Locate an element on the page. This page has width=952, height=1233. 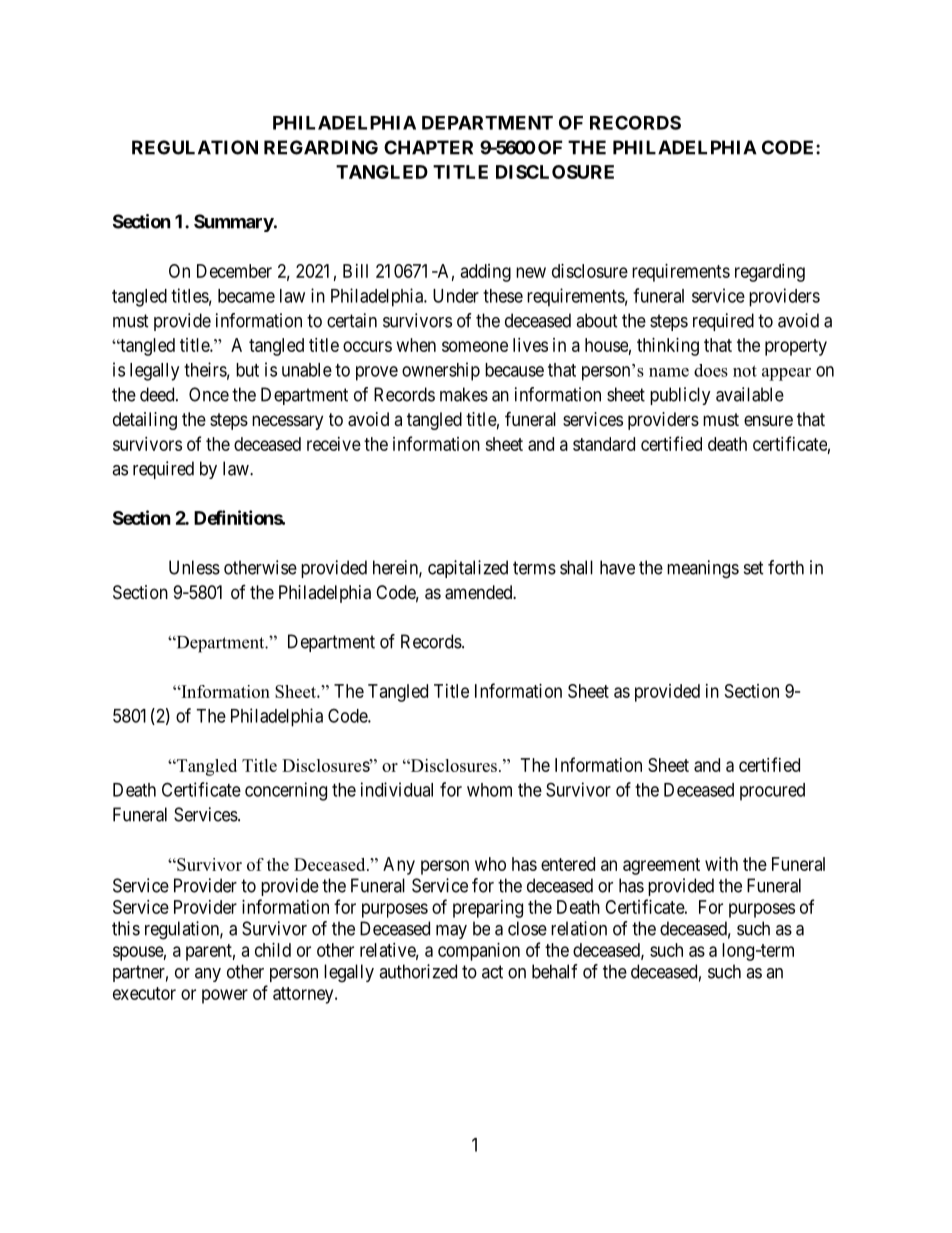
Unless is located at coordinates (194, 567).
